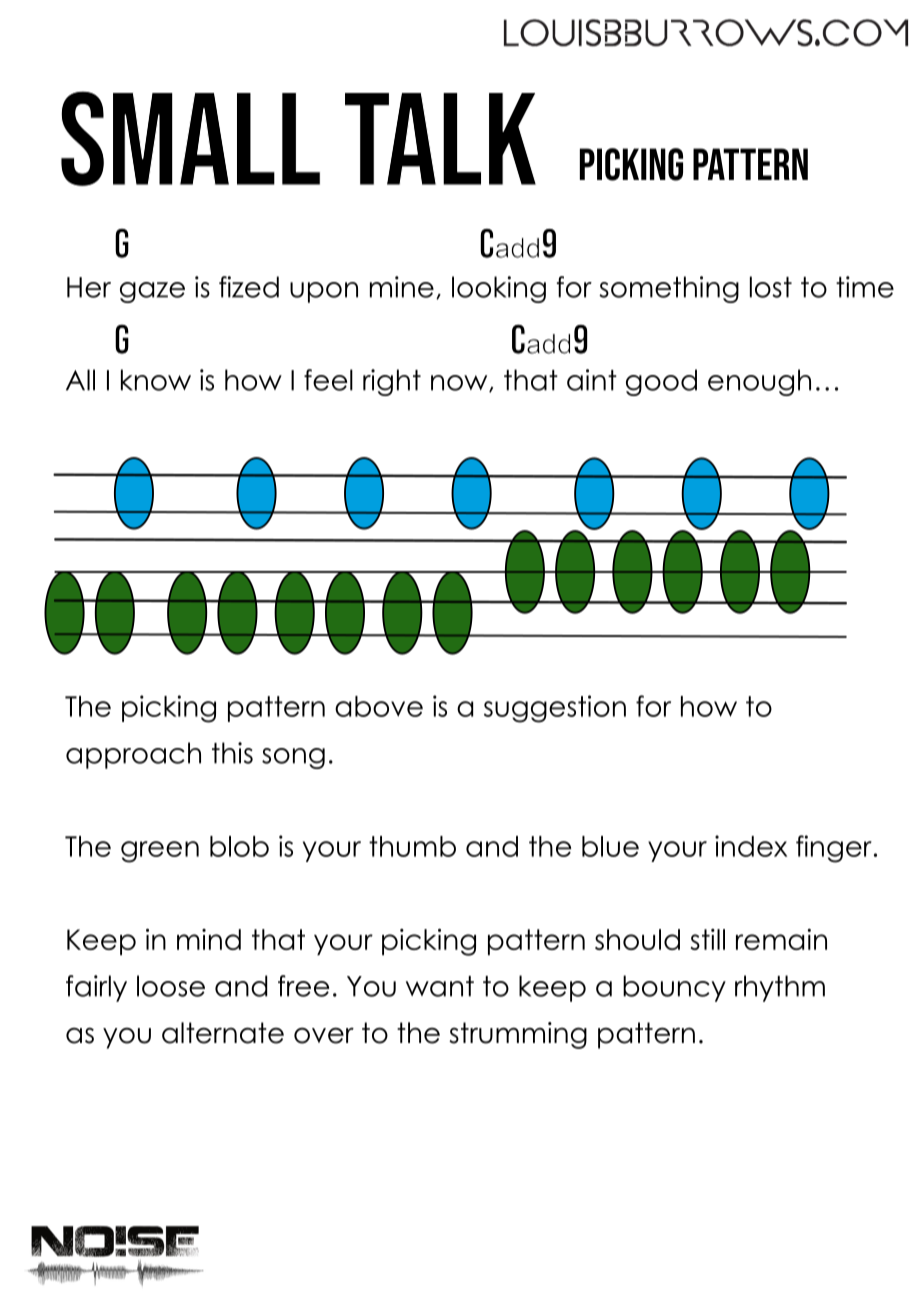 Image resolution: width=924 pixels, height=1308 pixels. What do you see at coordinates (499, 289) in the document?
I see `looking` at bounding box center [499, 289].
